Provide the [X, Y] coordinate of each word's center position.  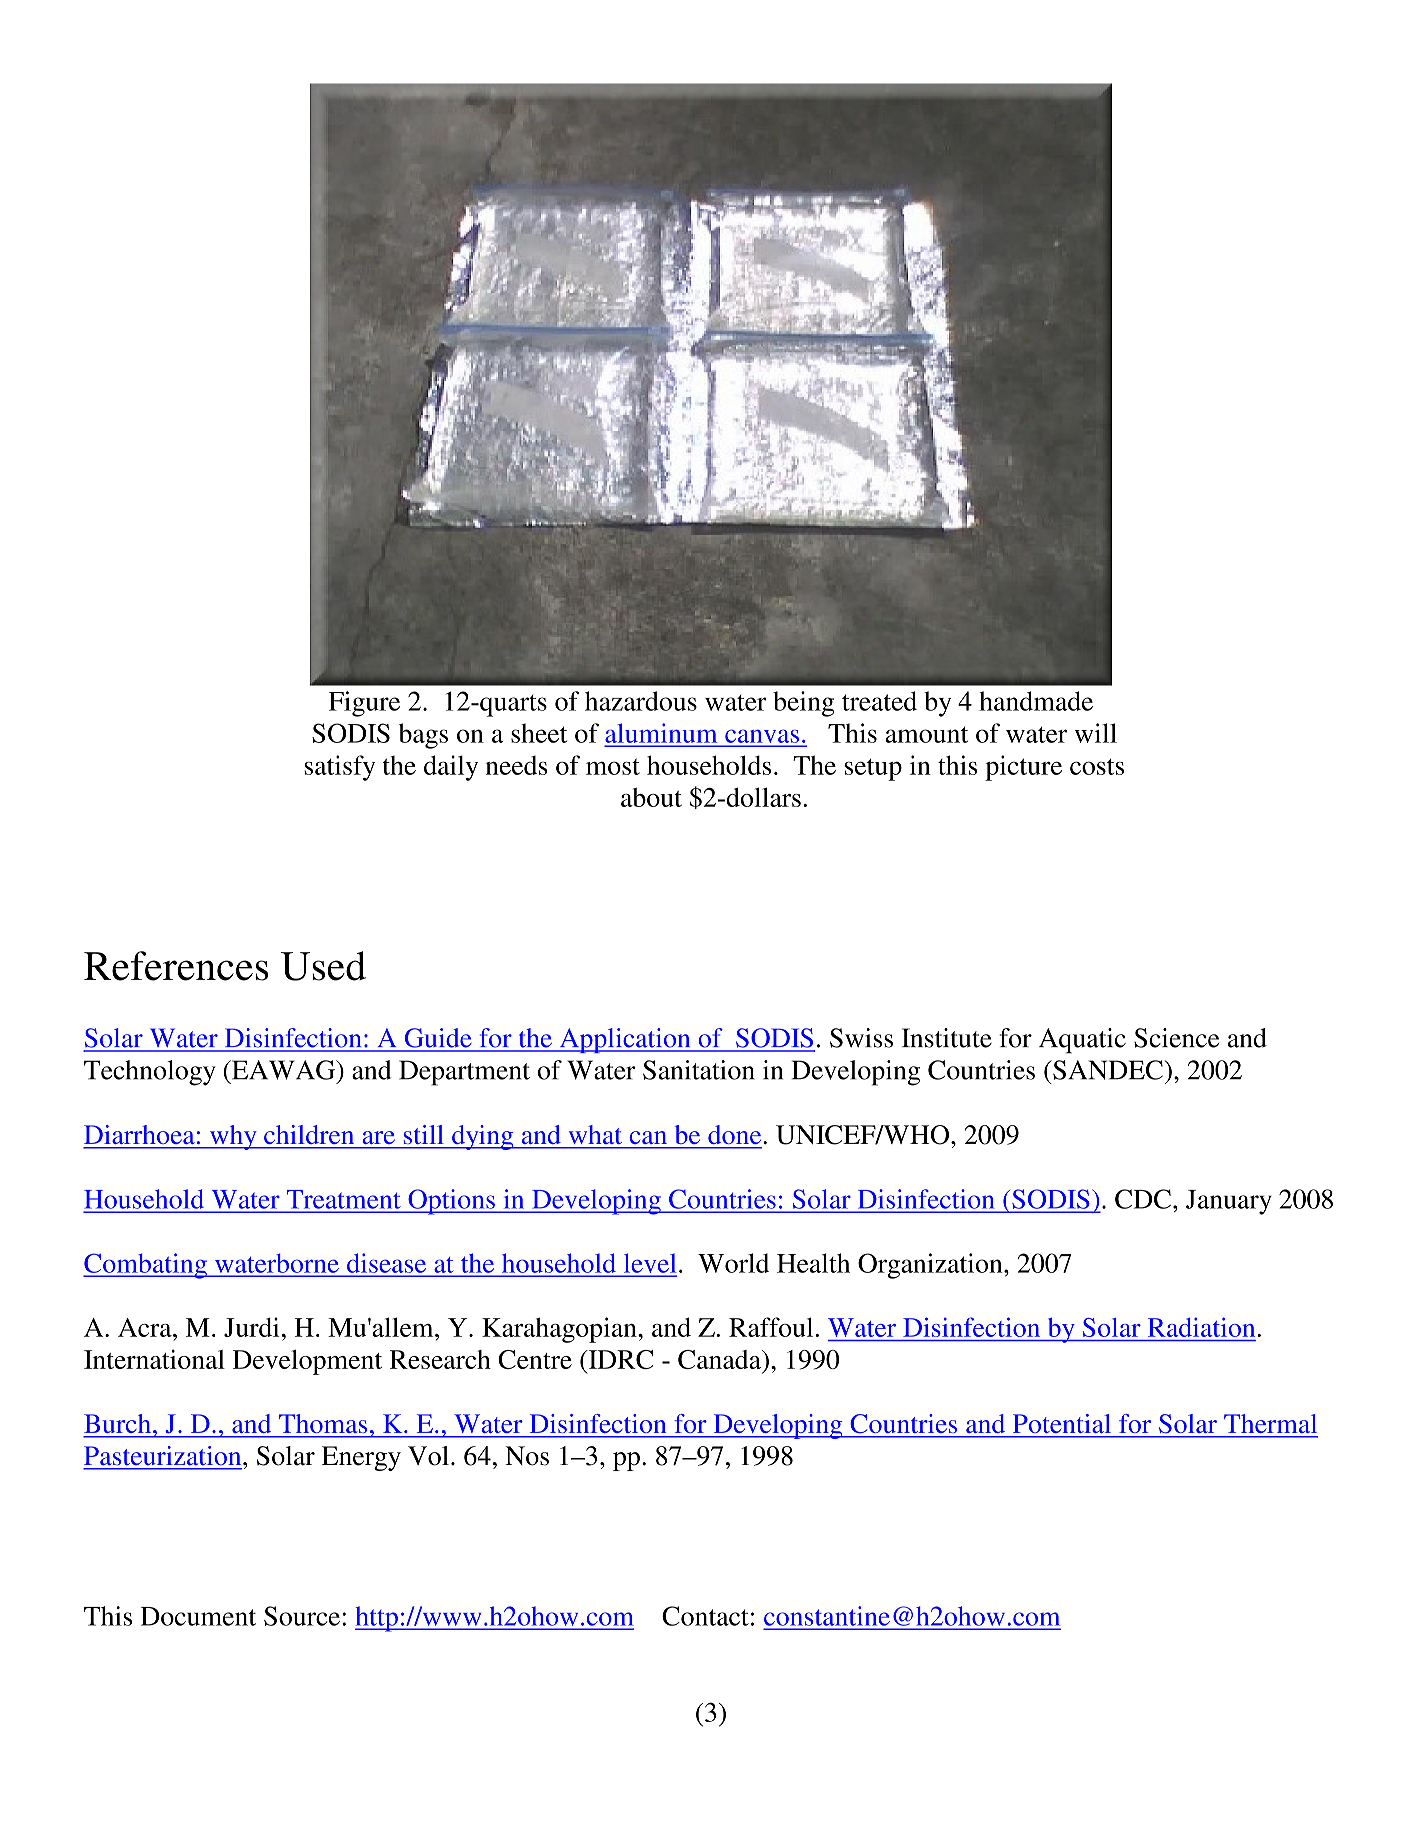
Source [302, 1616]
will [1096, 733]
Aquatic [1082, 1041]
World [733, 1263]
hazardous [641, 701]
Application [625, 1040]
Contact [705, 1616]
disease [386, 1263]
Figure [364, 704]
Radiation [1203, 1327]
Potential [1061, 1423]
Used [323, 966]
